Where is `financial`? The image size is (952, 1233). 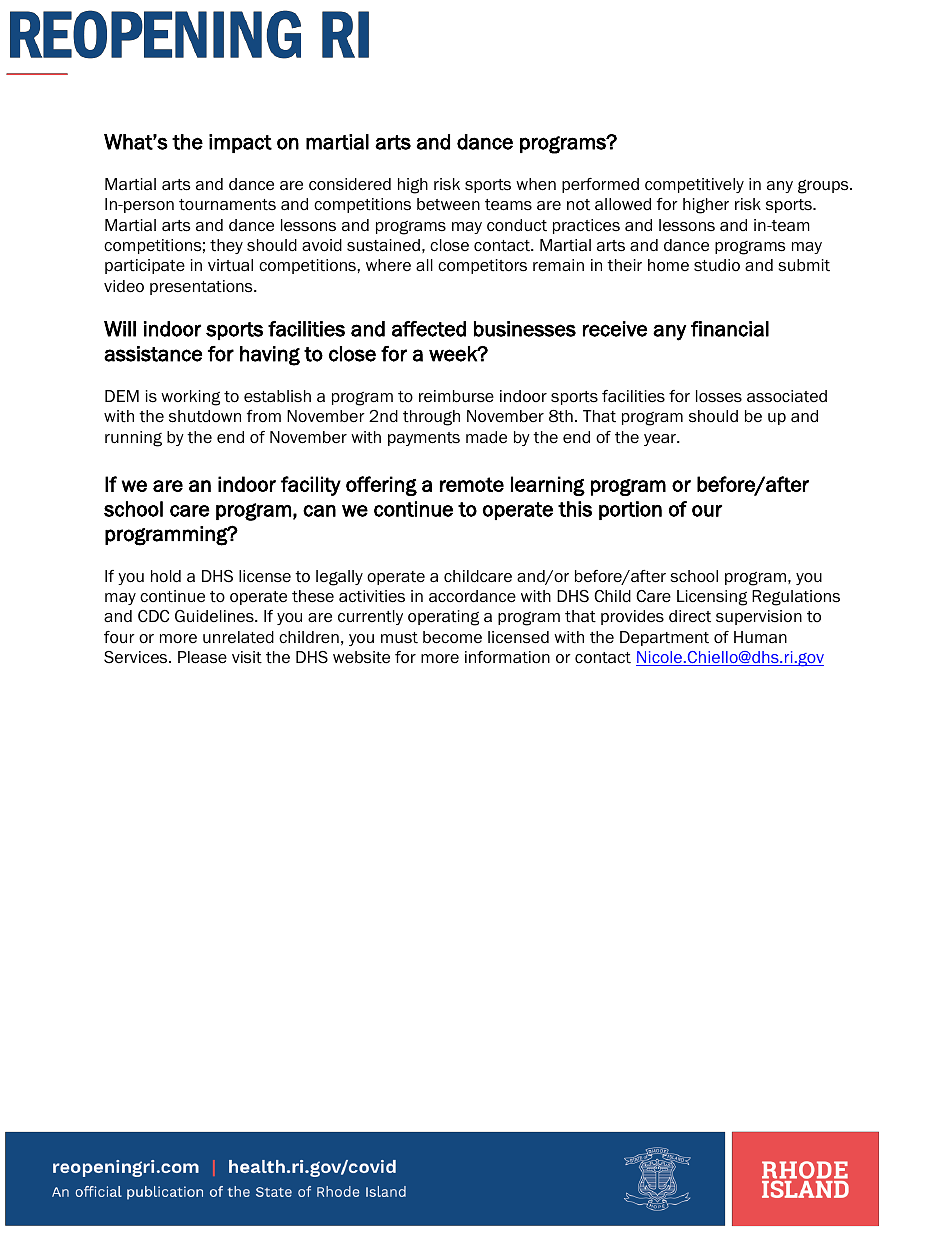 financial is located at coordinates (730, 329).
